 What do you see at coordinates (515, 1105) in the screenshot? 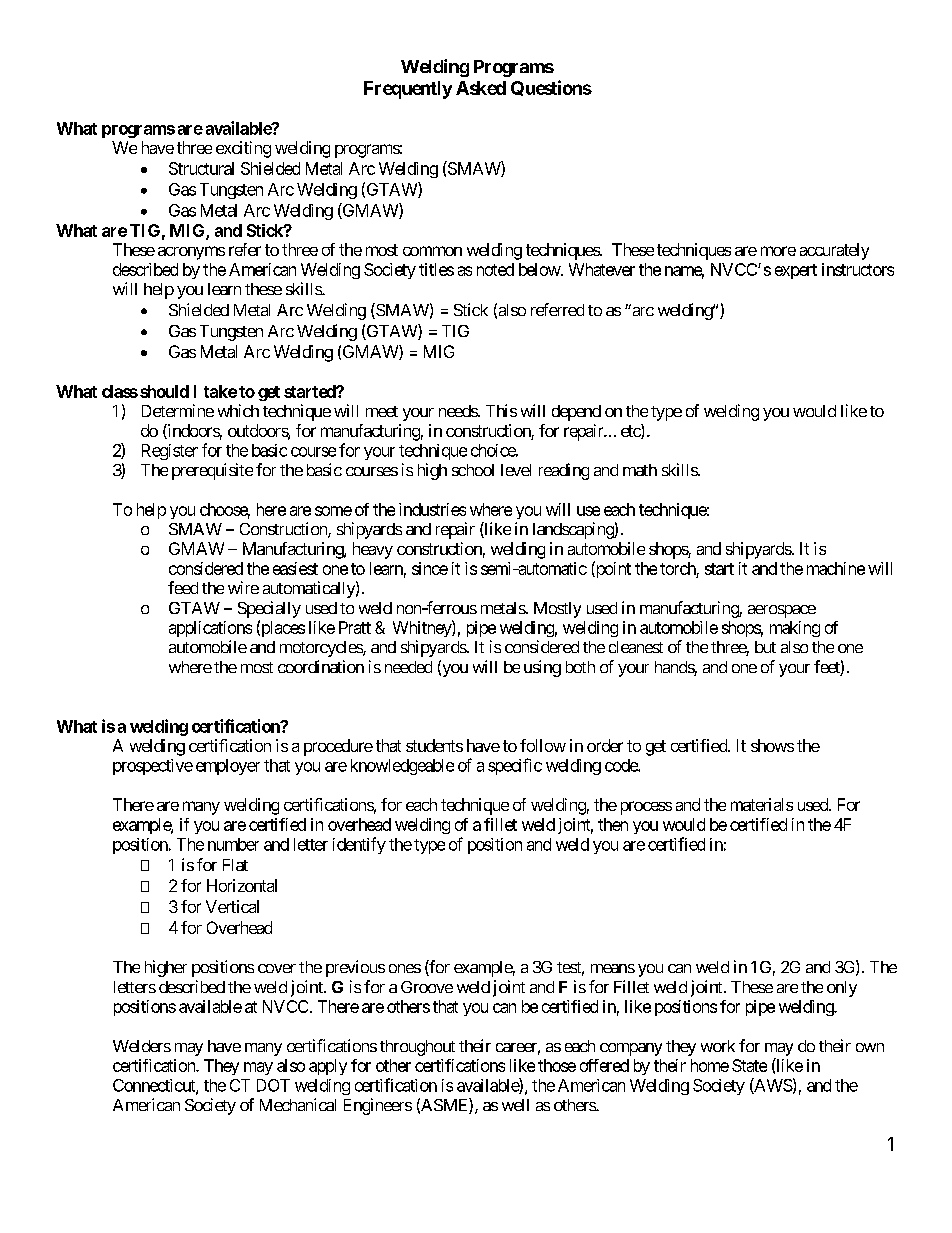
I see `well` at bounding box center [515, 1105].
